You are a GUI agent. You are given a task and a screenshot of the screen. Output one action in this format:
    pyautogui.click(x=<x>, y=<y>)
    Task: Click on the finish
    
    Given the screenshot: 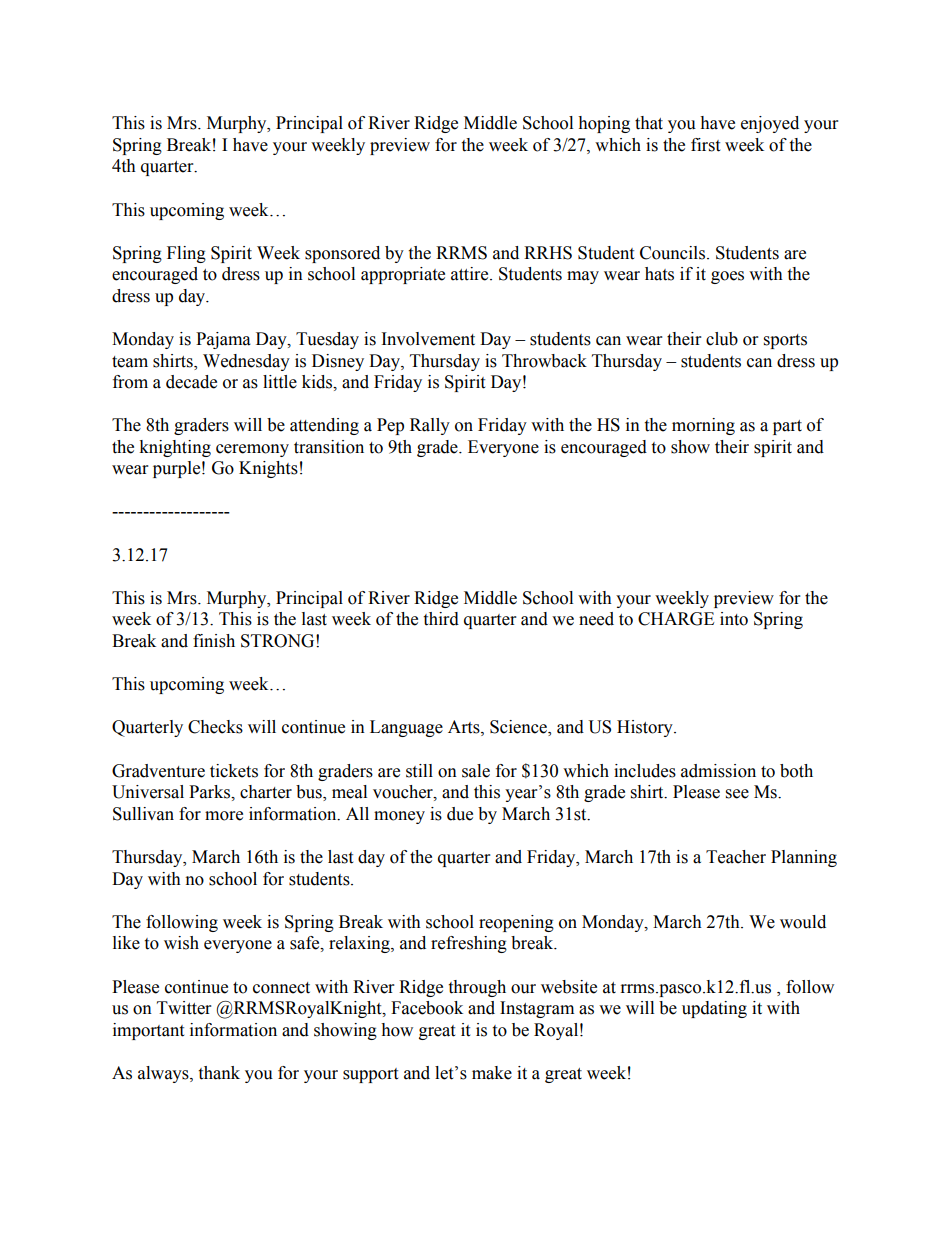 What is the action you would take?
    pyautogui.click(x=214, y=641)
